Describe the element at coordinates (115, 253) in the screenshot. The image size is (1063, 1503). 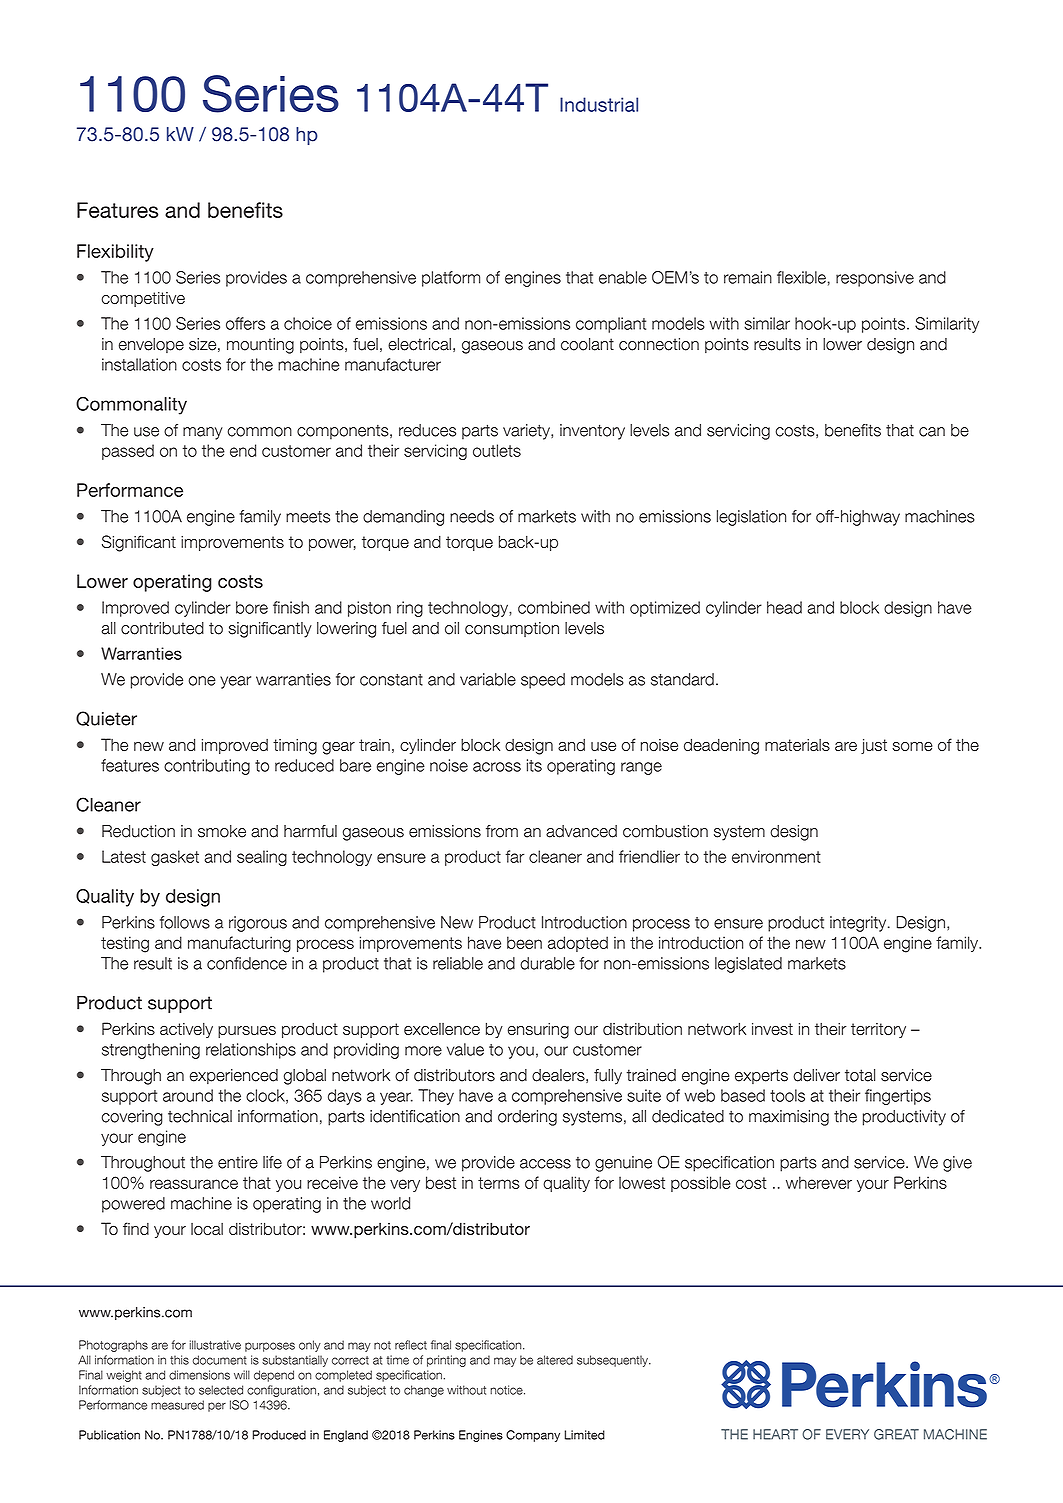
I see `Flexibility` at that location.
